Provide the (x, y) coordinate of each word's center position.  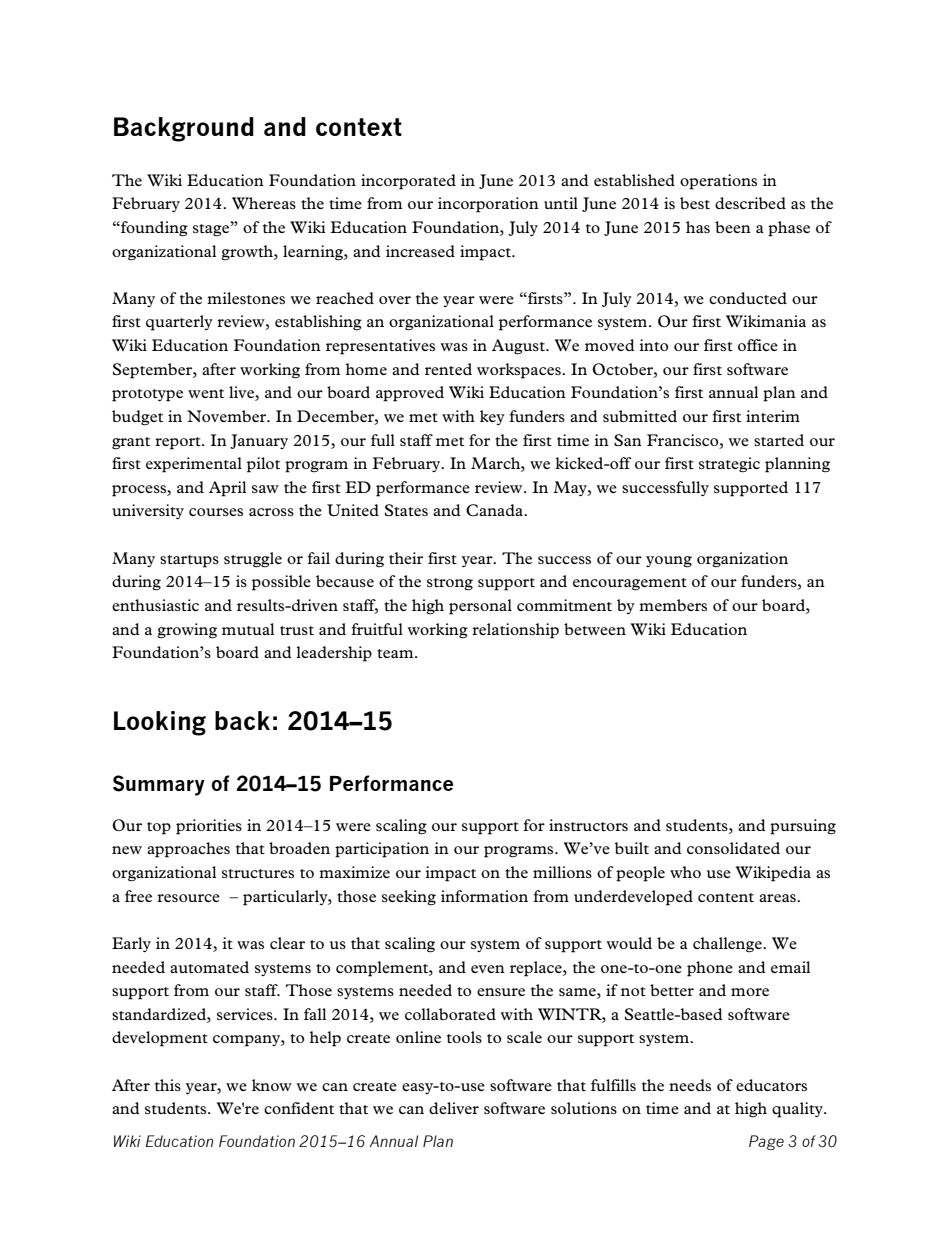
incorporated (408, 182)
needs (690, 1085)
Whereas (264, 203)
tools (464, 1037)
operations (718, 182)
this (168, 1085)
